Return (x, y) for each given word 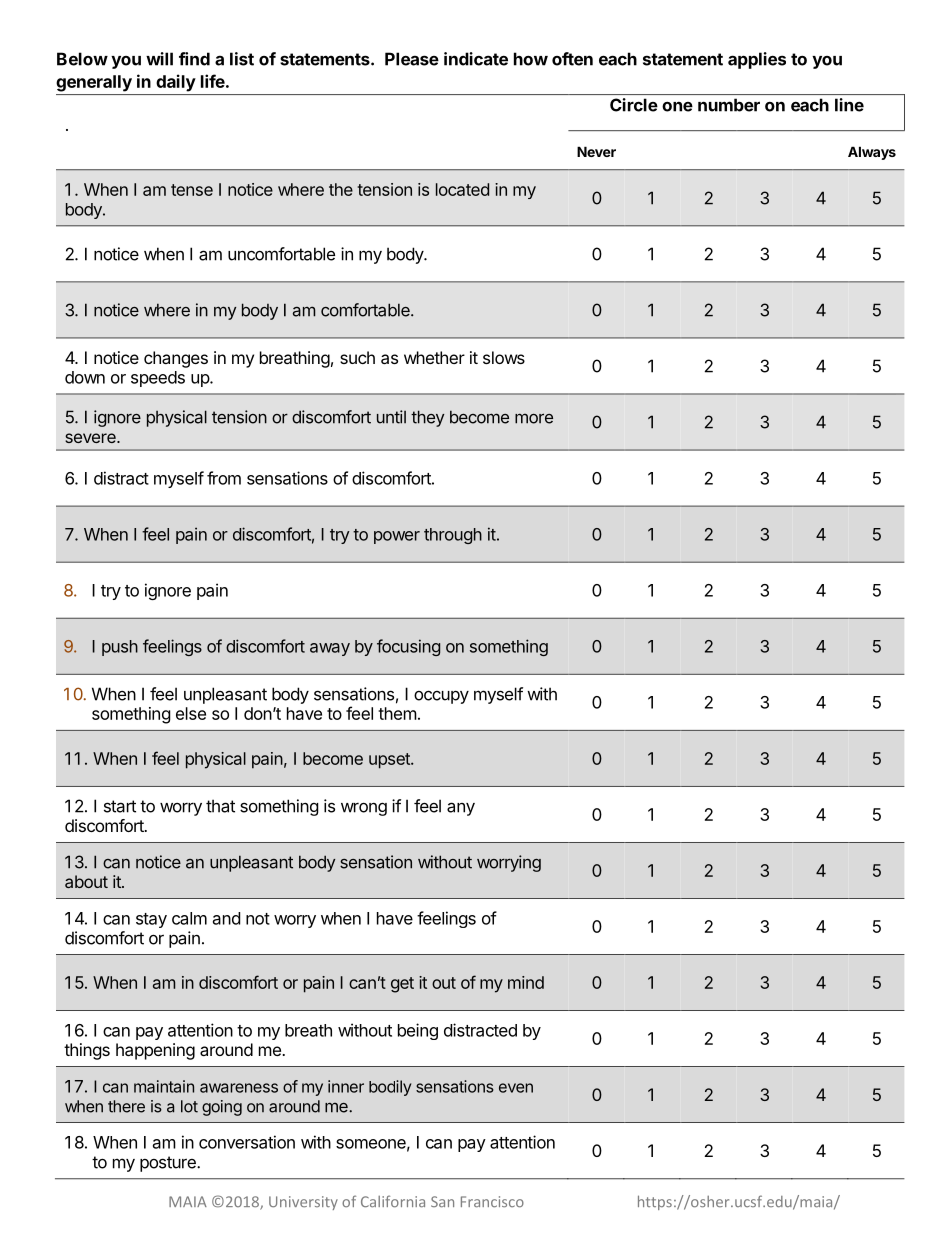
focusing (408, 647)
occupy (441, 697)
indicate (476, 59)
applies (757, 60)
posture (169, 1164)
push (120, 648)
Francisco (492, 1201)
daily (176, 83)
